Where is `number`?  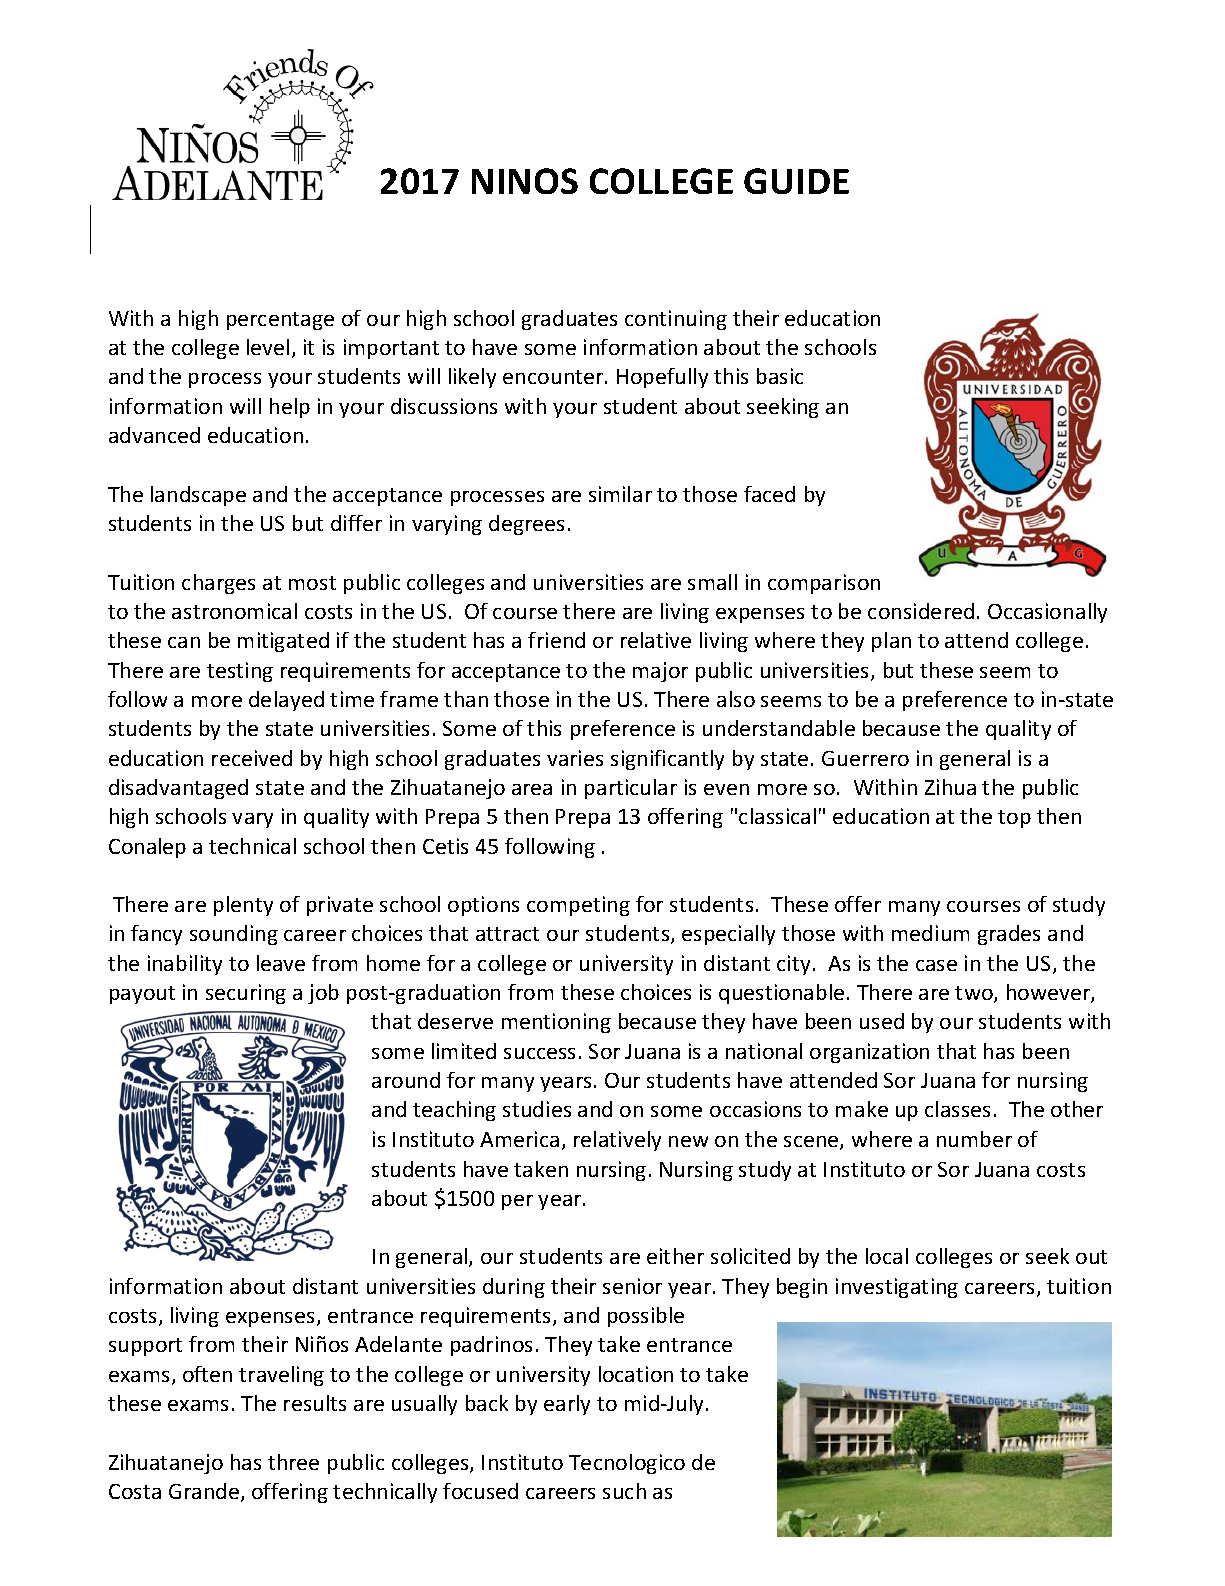
number is located at coordinates (974, 1139).
